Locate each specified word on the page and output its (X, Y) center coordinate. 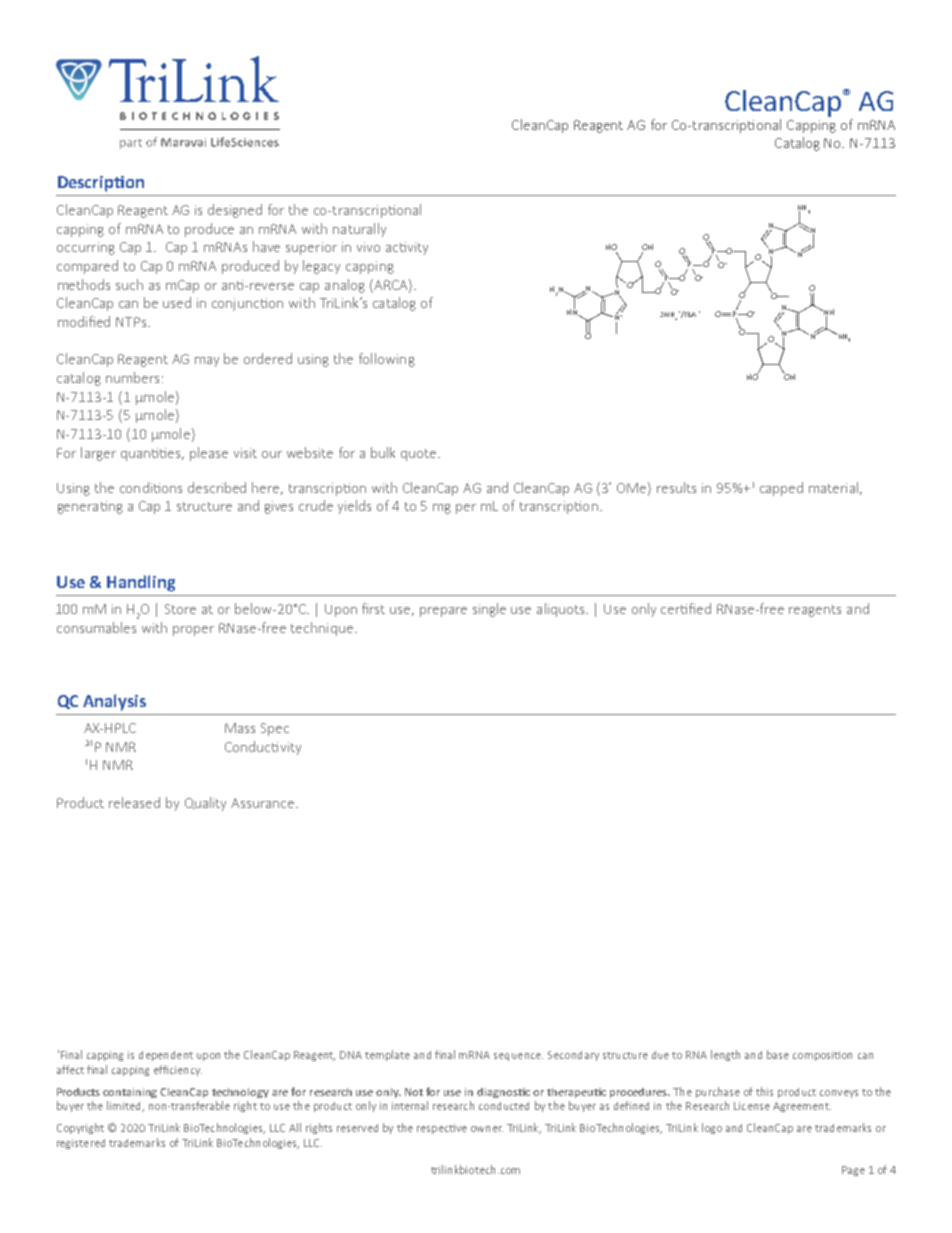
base (778, 1054)
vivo (368, 247)
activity (407, 248)
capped (781, 489)
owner (487, 1129)
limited (125, 1106)
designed (235, 211)
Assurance (264, 803)
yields (354, 507)
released (134, 802)
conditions (151, 487)
